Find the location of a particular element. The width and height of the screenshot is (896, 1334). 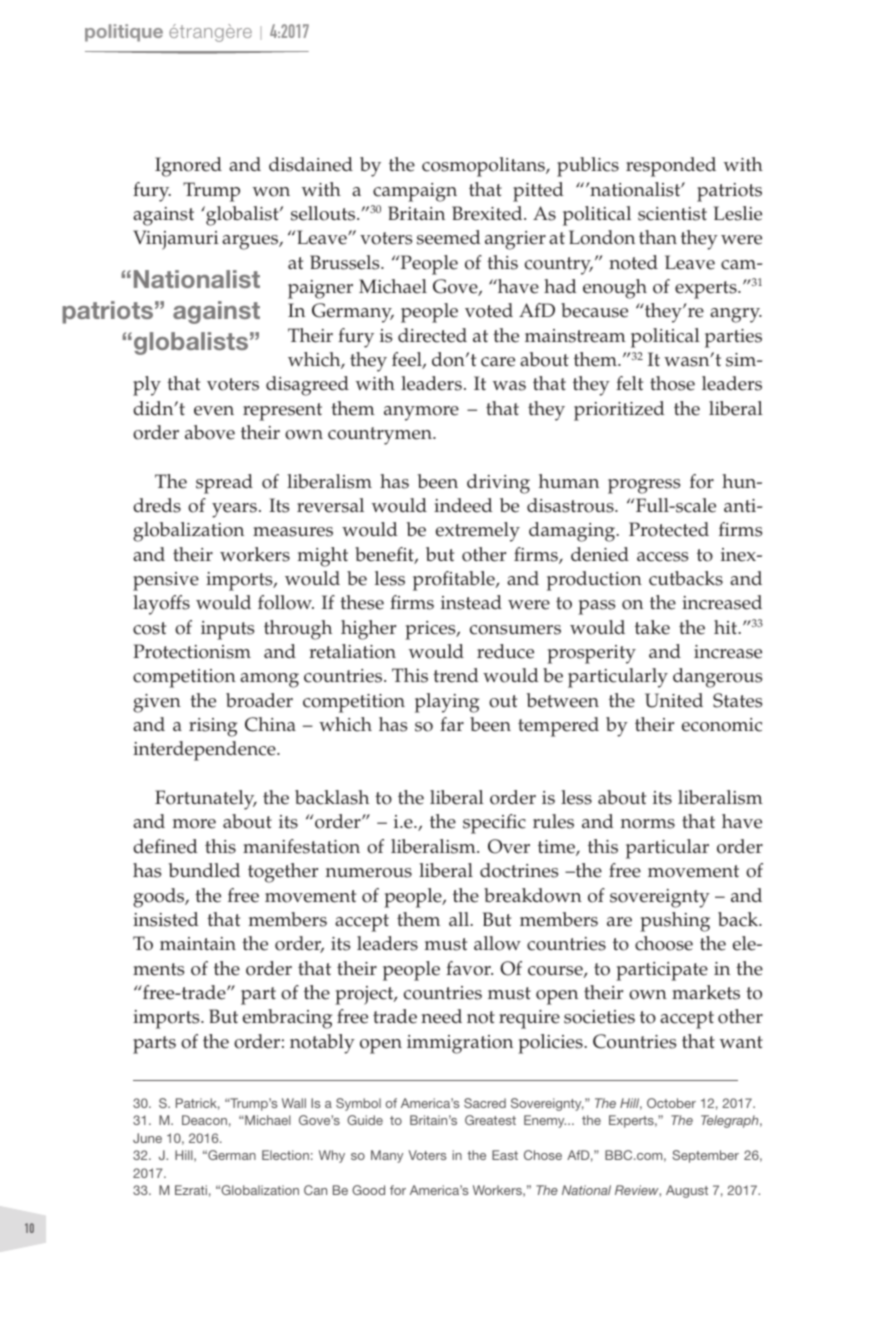

Deacon is located at coordinates (204, 1120).
